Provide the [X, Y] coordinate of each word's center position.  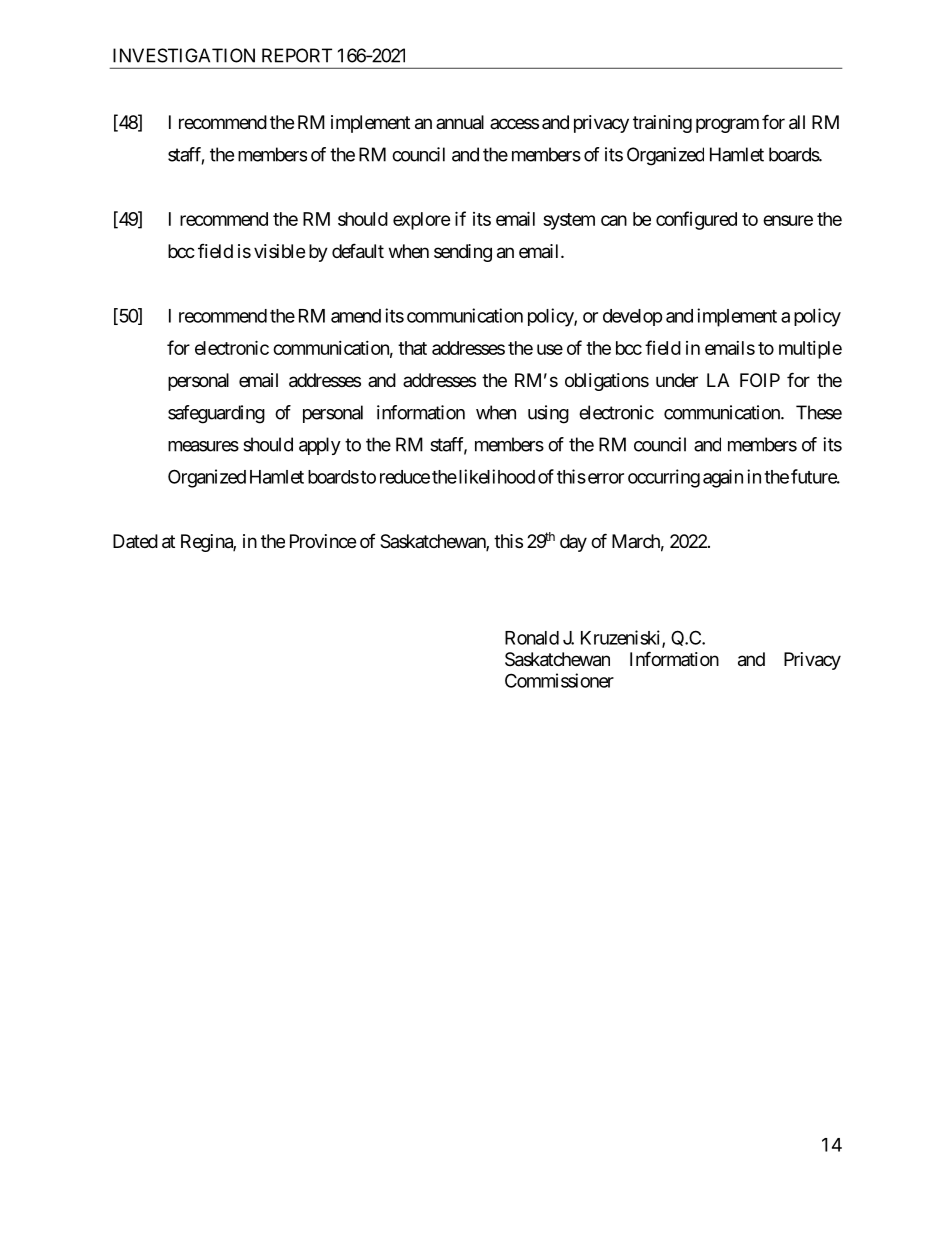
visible [279, 251]
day [573, 543]
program [727, 125]
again [723, 478]
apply [320, 446]
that [412, 348]
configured [696, 220]
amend [356, 316]
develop [633, 317]
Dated [135, 541]
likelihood [495, 476]
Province [323, 541]
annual [460, 122]
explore [422, 221]
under [677, 380]
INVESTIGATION [184, 55]
